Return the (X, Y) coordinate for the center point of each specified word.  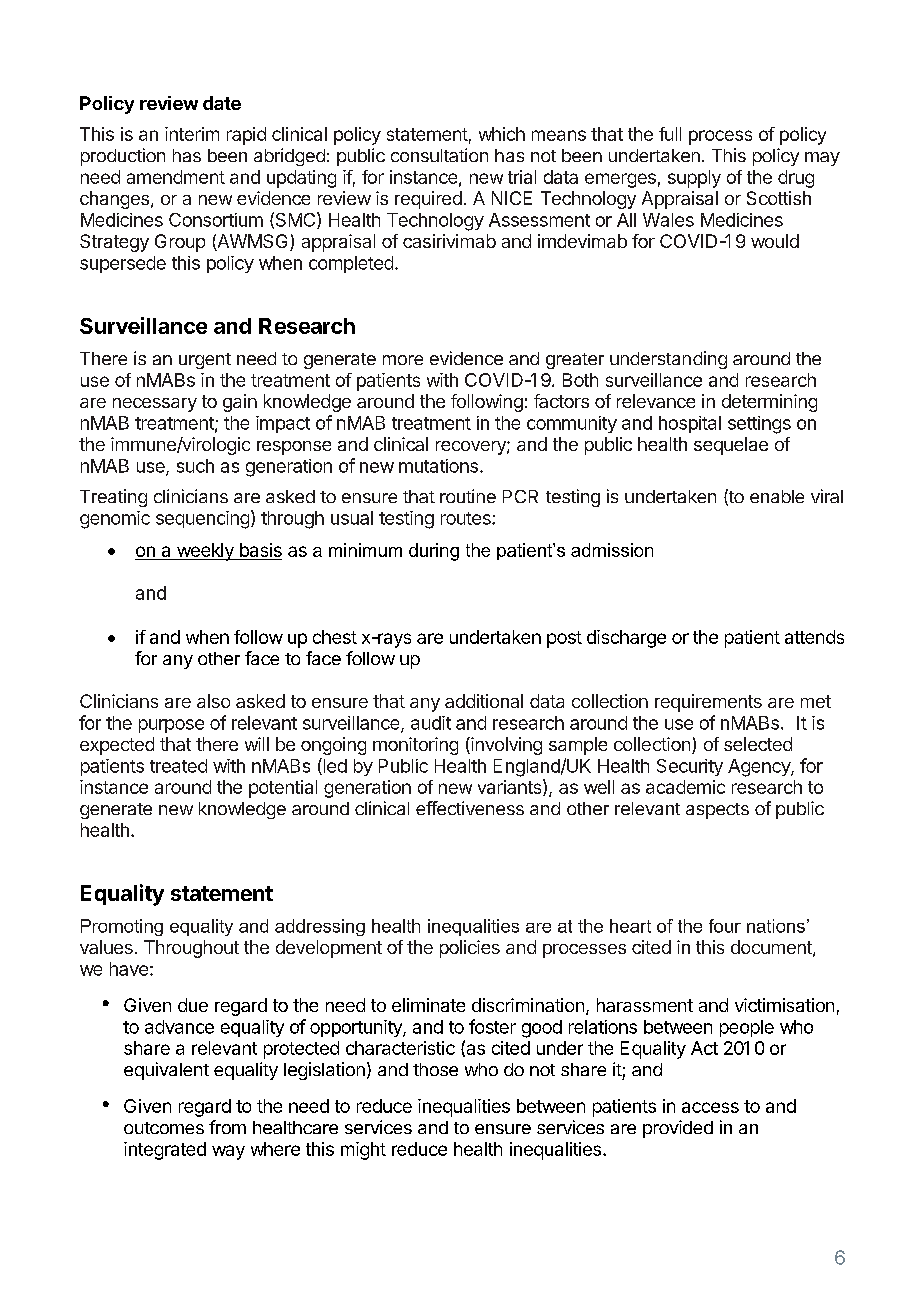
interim (192, 134)
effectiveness (470, 808)
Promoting (122, 927)
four (725, 926)
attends (814, 637)
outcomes (164, 1128)
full (670, 134)
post (564, 639)
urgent (205, 361)
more (403, 360)
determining (769, 403)
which (502, 134)
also (213, 701)
